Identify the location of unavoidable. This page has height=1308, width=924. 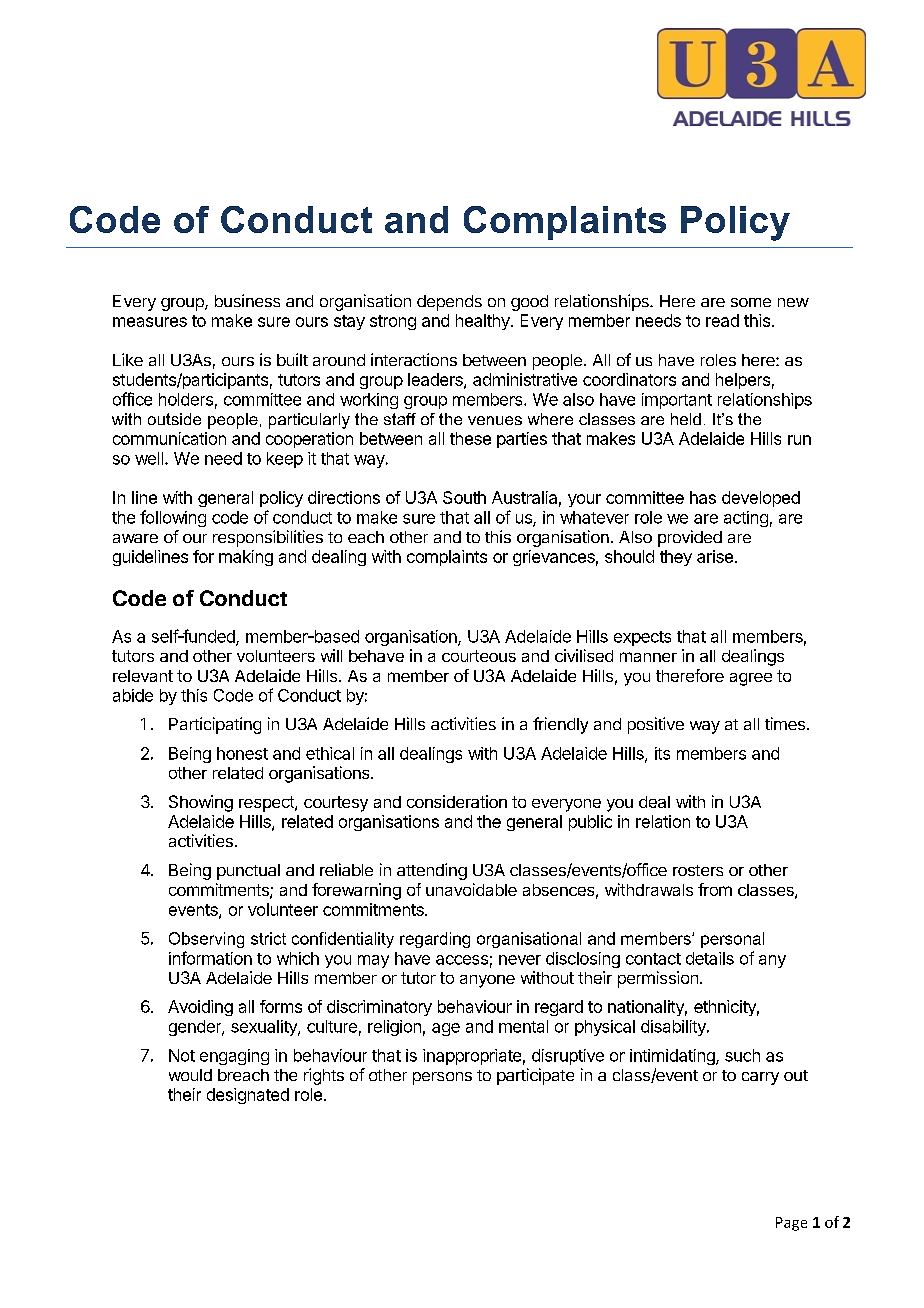
(471, 889).
